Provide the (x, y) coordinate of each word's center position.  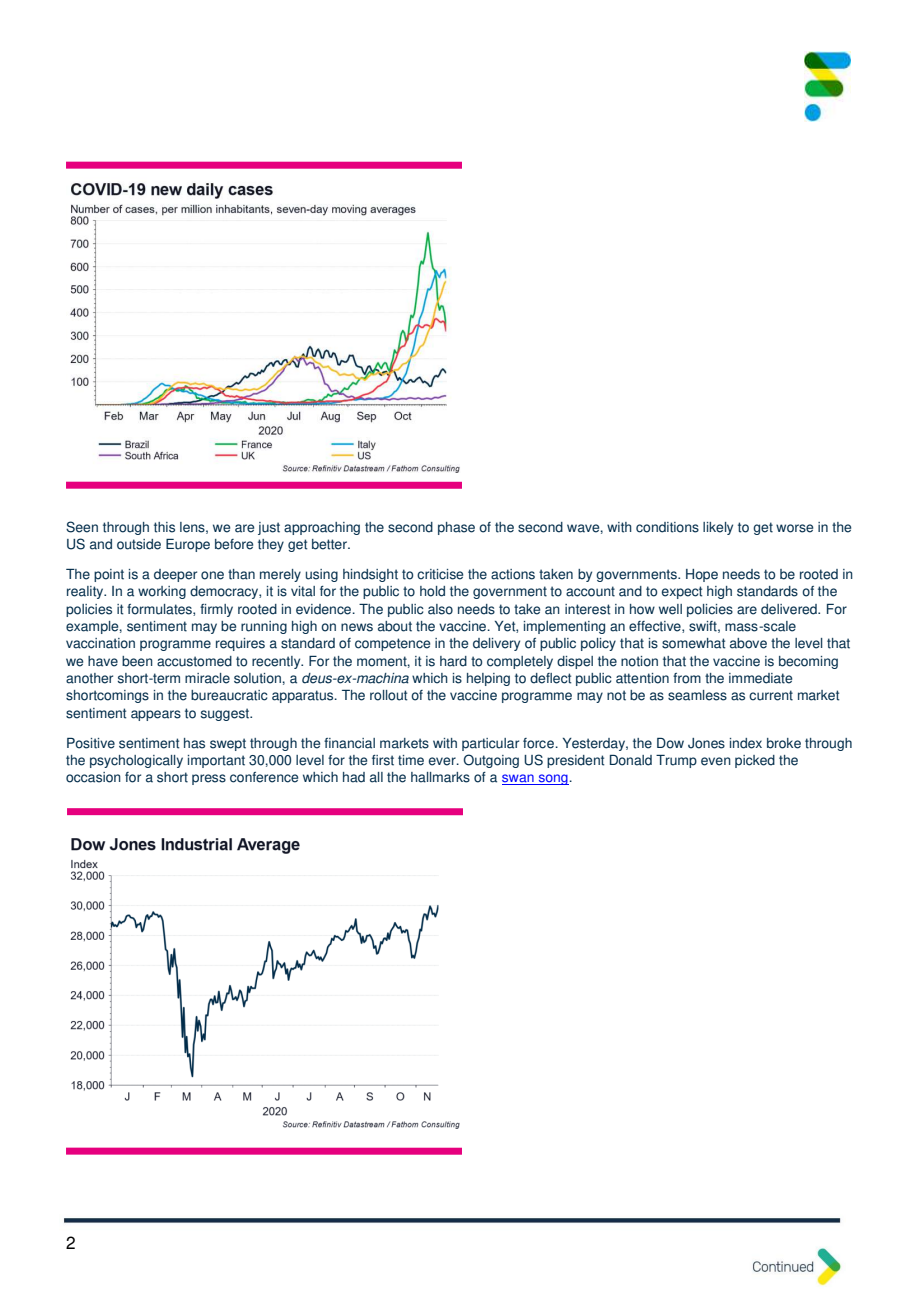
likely (718, 528)
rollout (388, 695)
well (670, 609)
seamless (697, 695)
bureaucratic (229, 695)
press (209, 779)
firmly (216, 610)
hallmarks (440, 777)
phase (456, 528)
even (716, 761)
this (164, 527)
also (440, 609)
